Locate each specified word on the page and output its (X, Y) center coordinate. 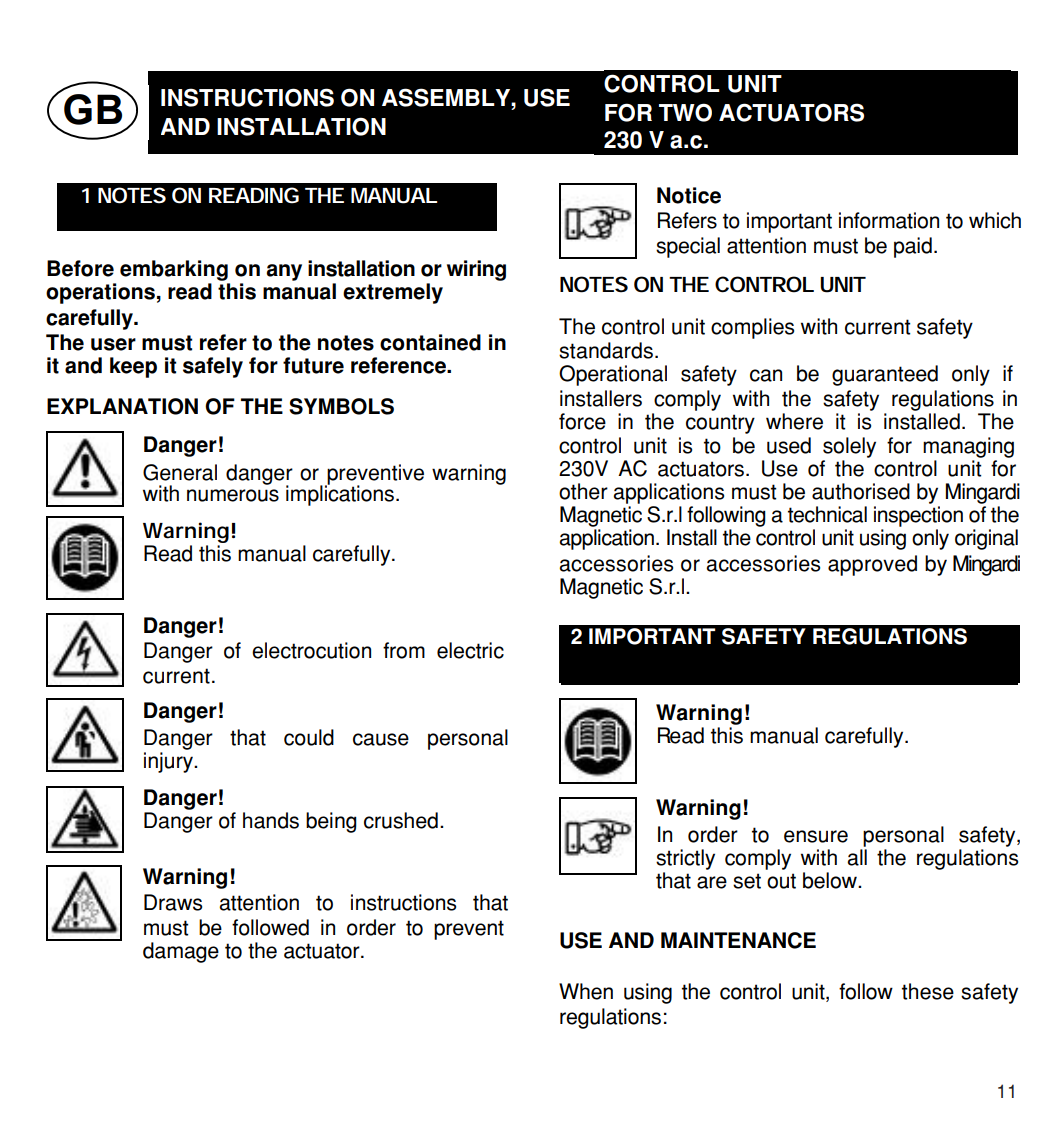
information (889, 220)
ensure (816, 836)
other (583, 491)
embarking (174, 270)
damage (181, 952)
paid (913, 247)
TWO (685, 112)
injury (169, 762)
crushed (401, 820)
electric (470, 650)
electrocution (311, 650)
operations (100, 293)
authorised (861, 491)
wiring (476, 270)
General (180, 472)
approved (872, 565)
